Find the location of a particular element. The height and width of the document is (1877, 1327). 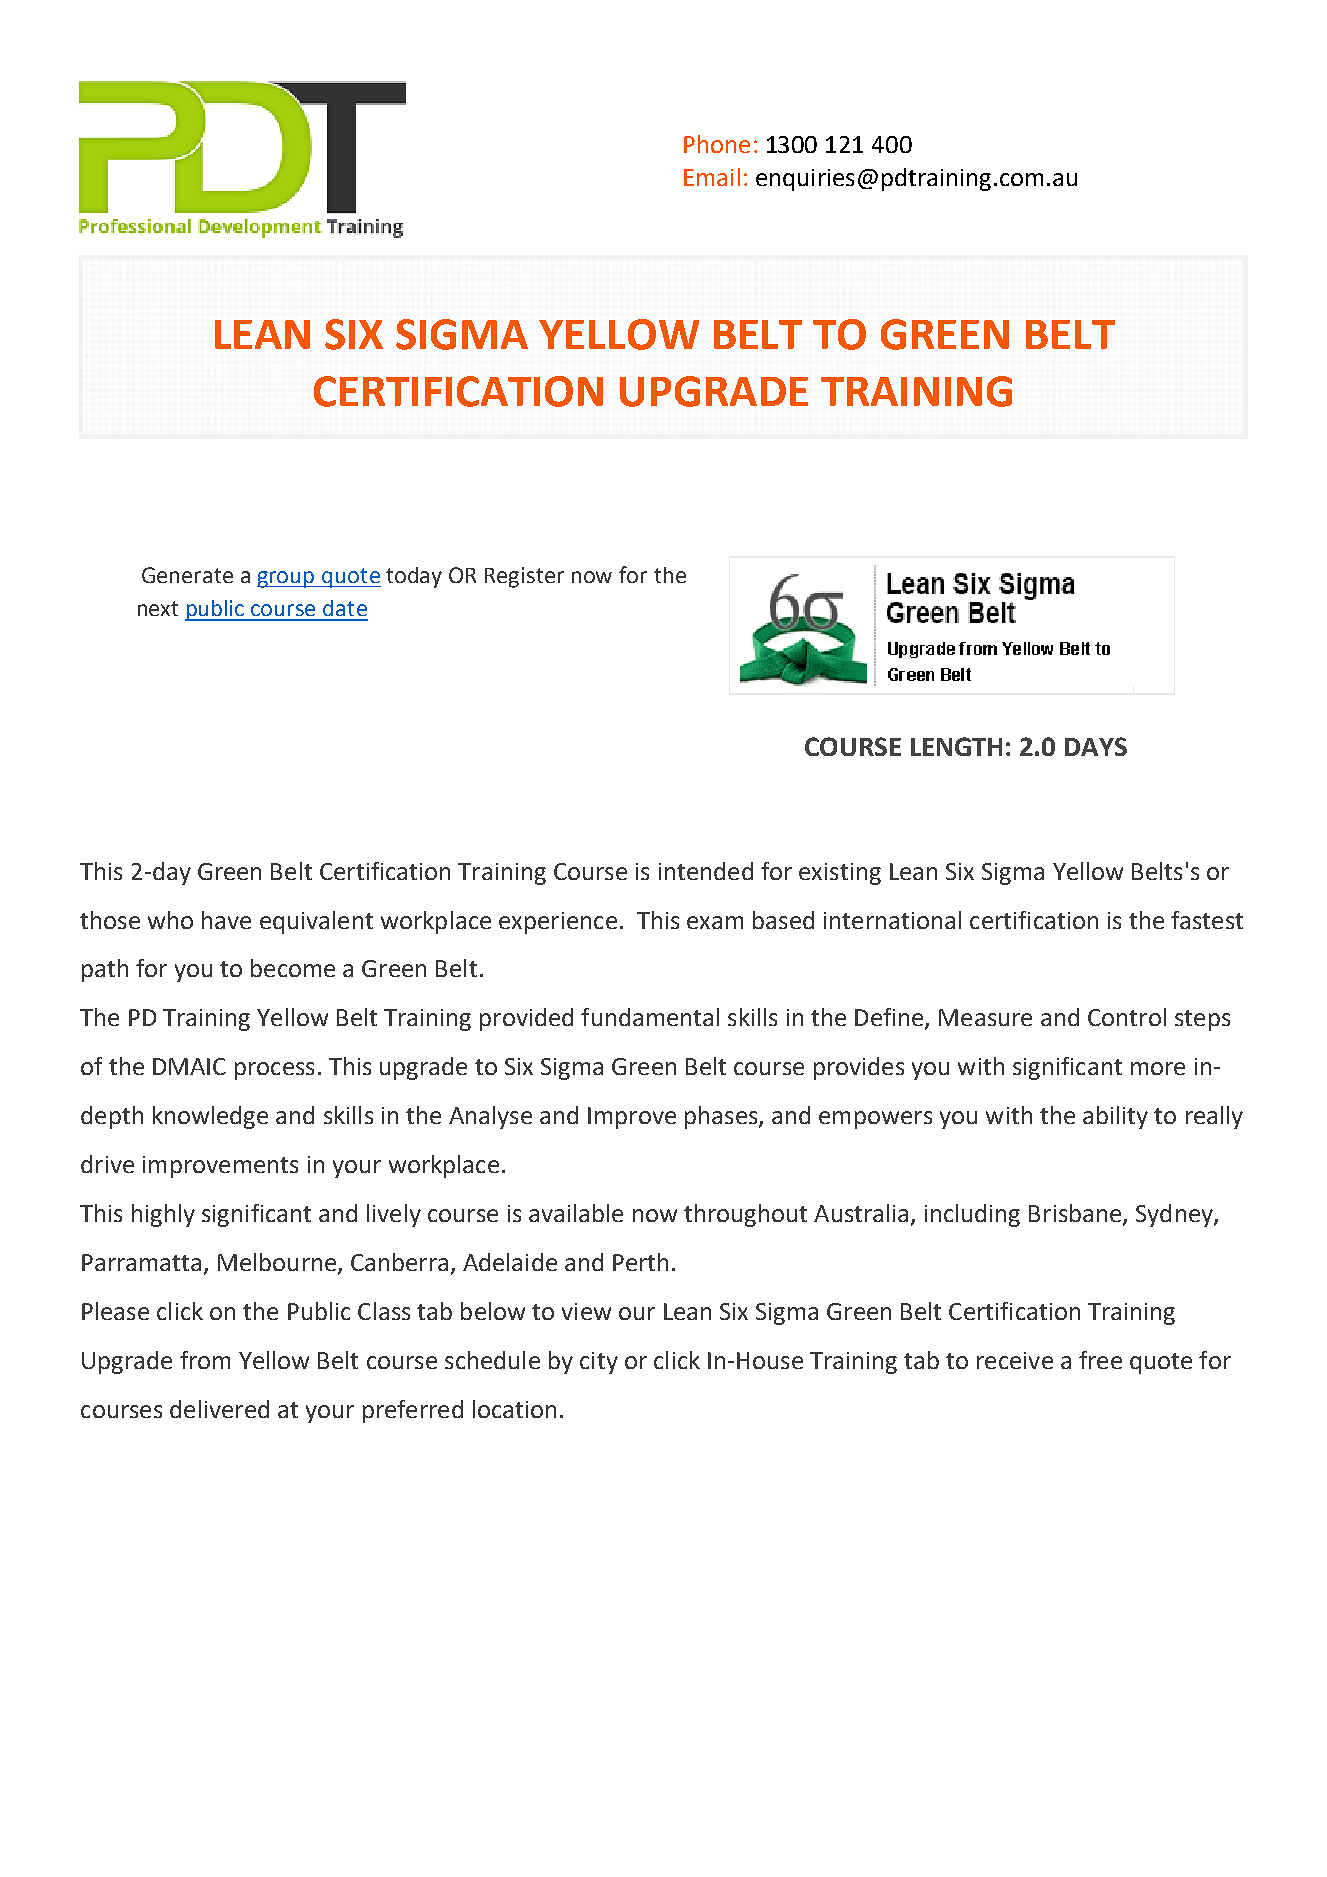

Phone is located at coordinates (717, 144).
